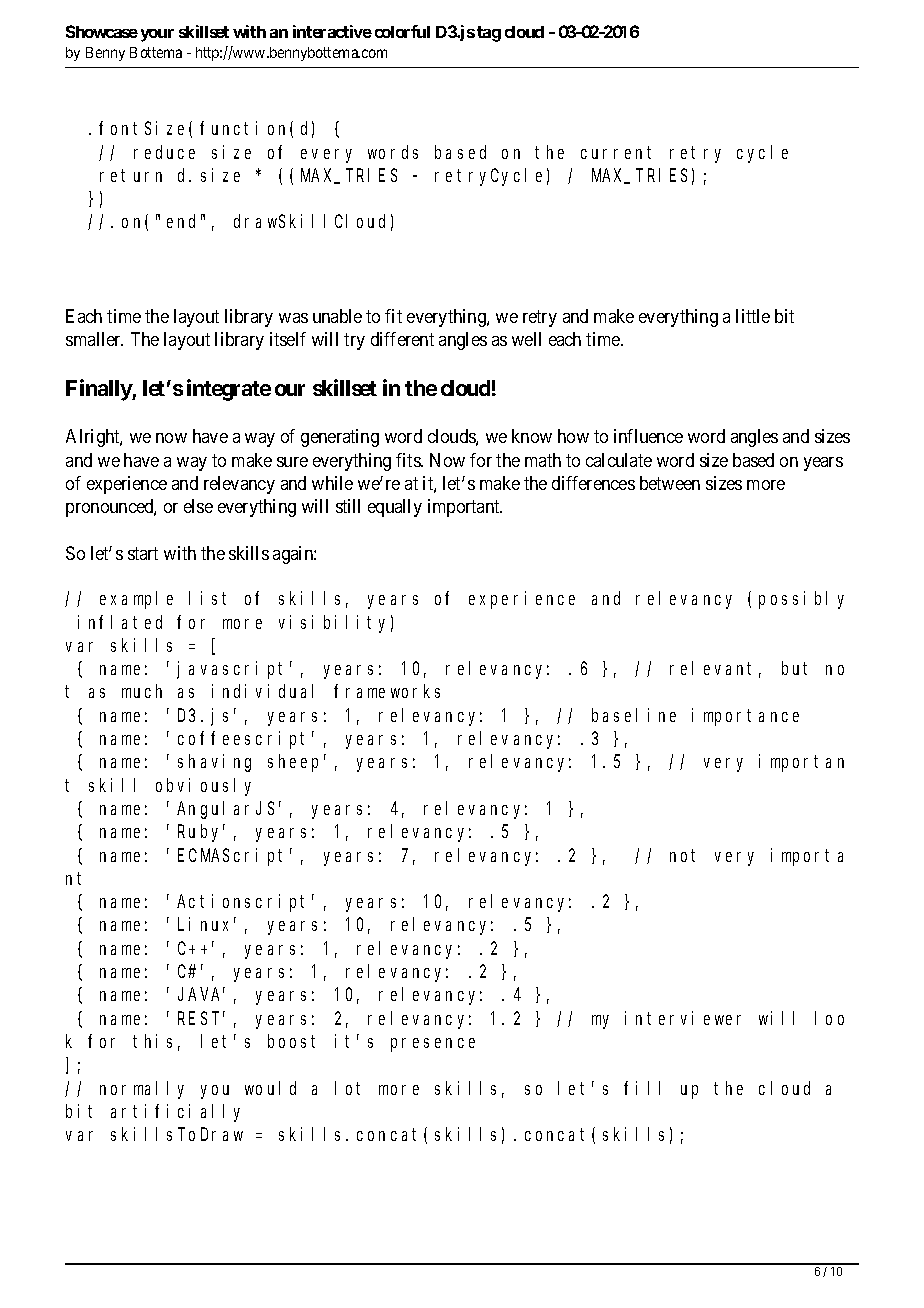 The height and width of the screenshot is (1308, 924). I want to click on baseline, so click(634, 715).
